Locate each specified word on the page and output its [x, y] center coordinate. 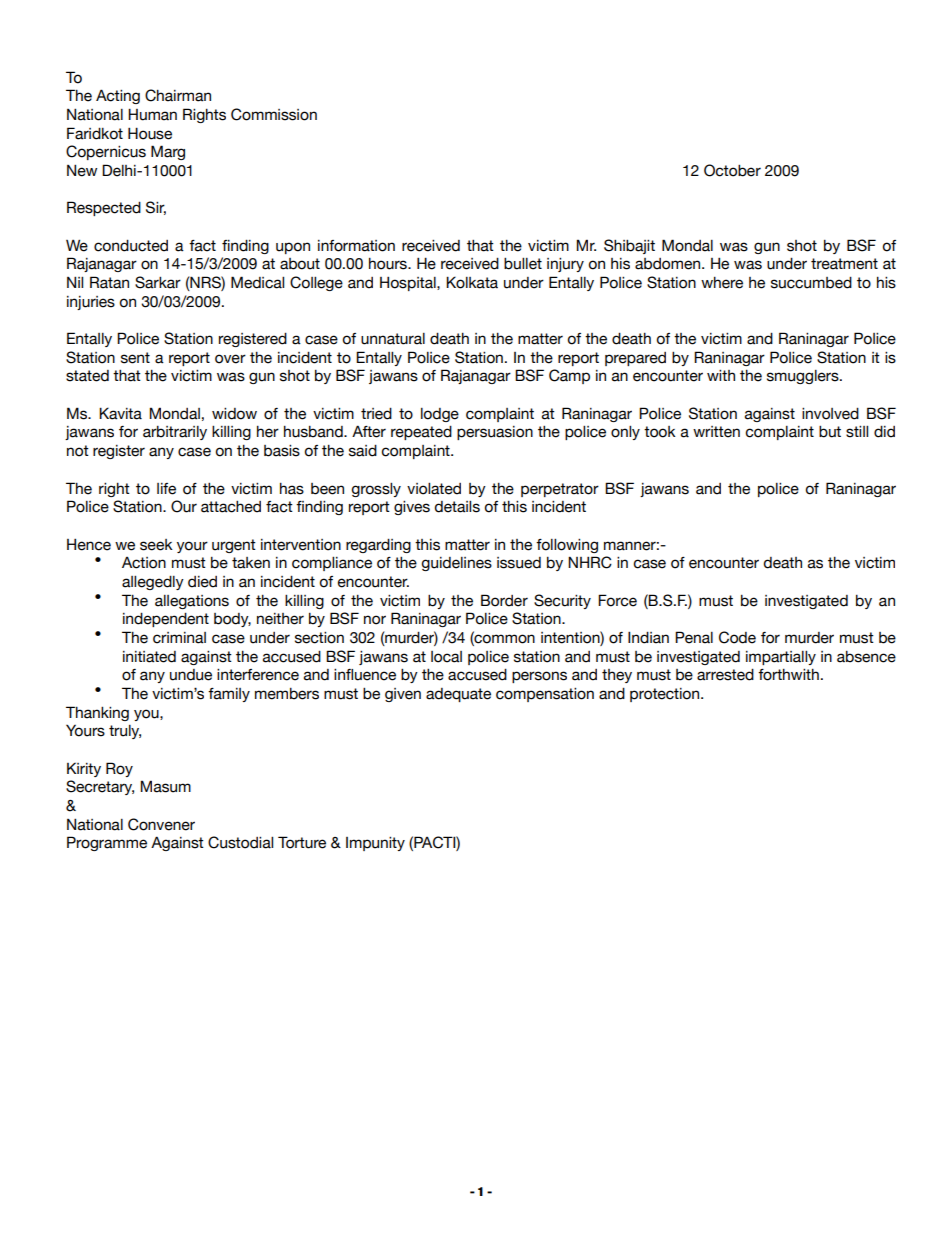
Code [737, 637]
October [732, 170]
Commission [274, 114]
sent [135, 358]
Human [152, 114]
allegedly [153, 583]
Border [504, 600]
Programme [107, 843]
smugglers [804, 377]
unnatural [393, 339]
